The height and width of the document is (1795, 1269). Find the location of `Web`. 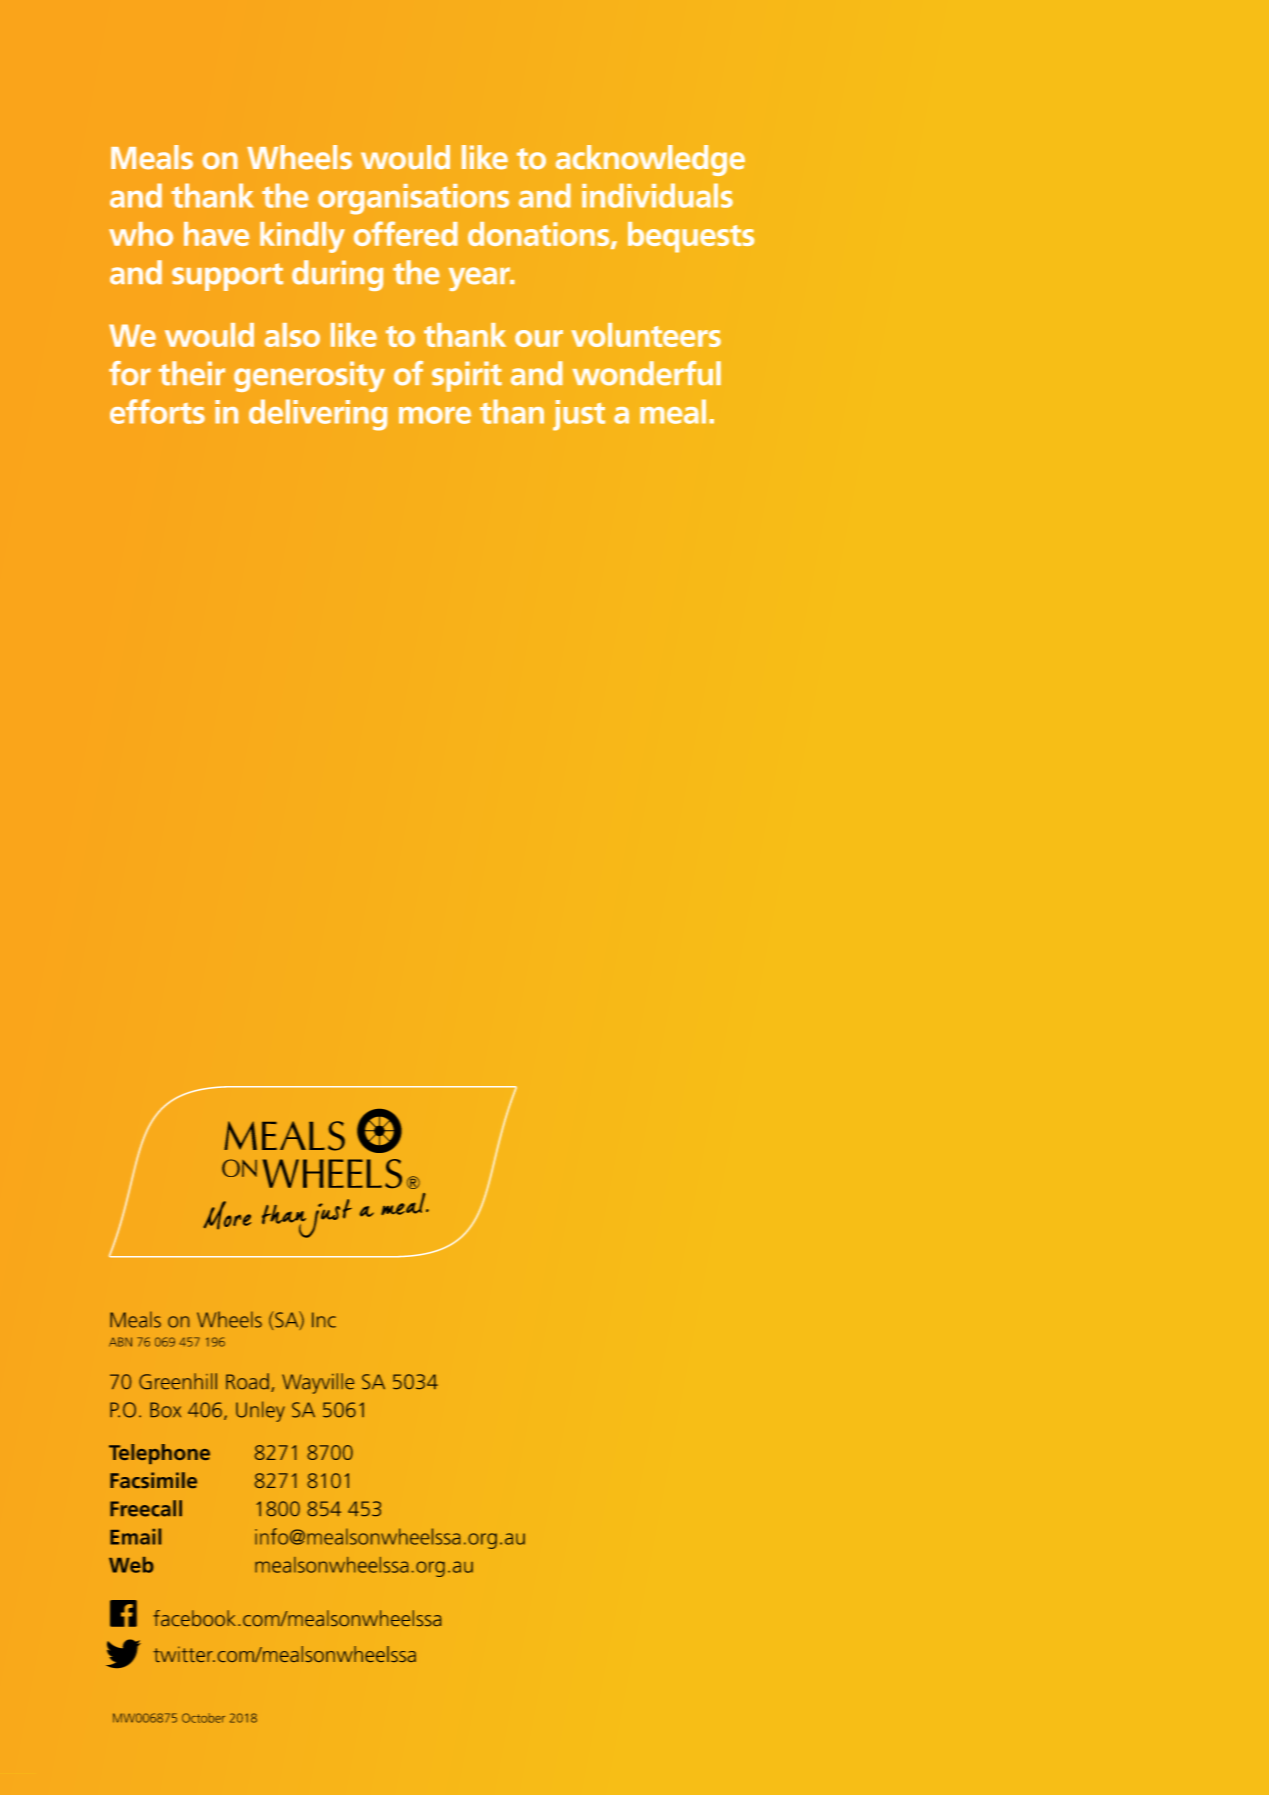

Web is located at coordinates (131, 1565).
